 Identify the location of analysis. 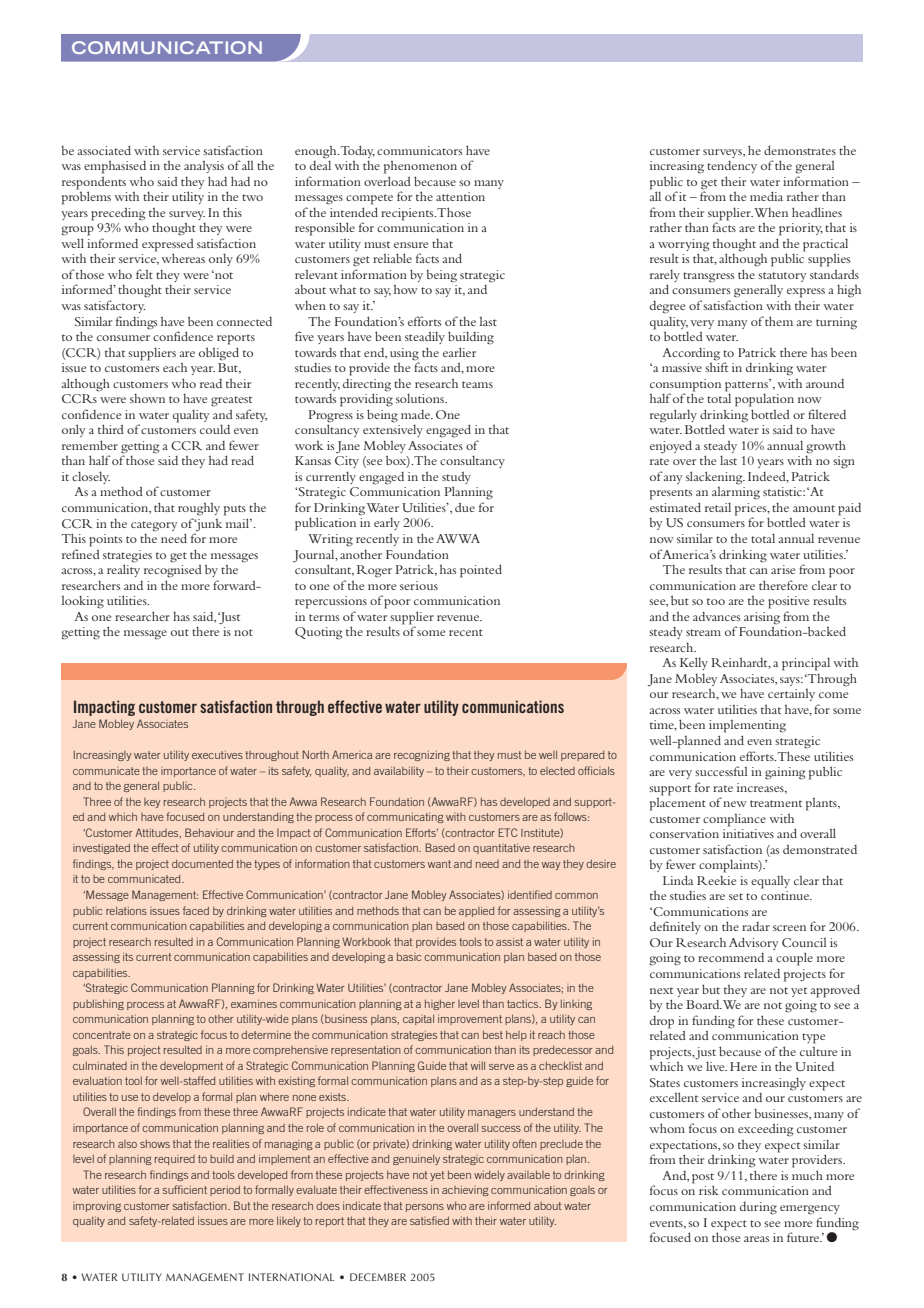
(204, 167).
